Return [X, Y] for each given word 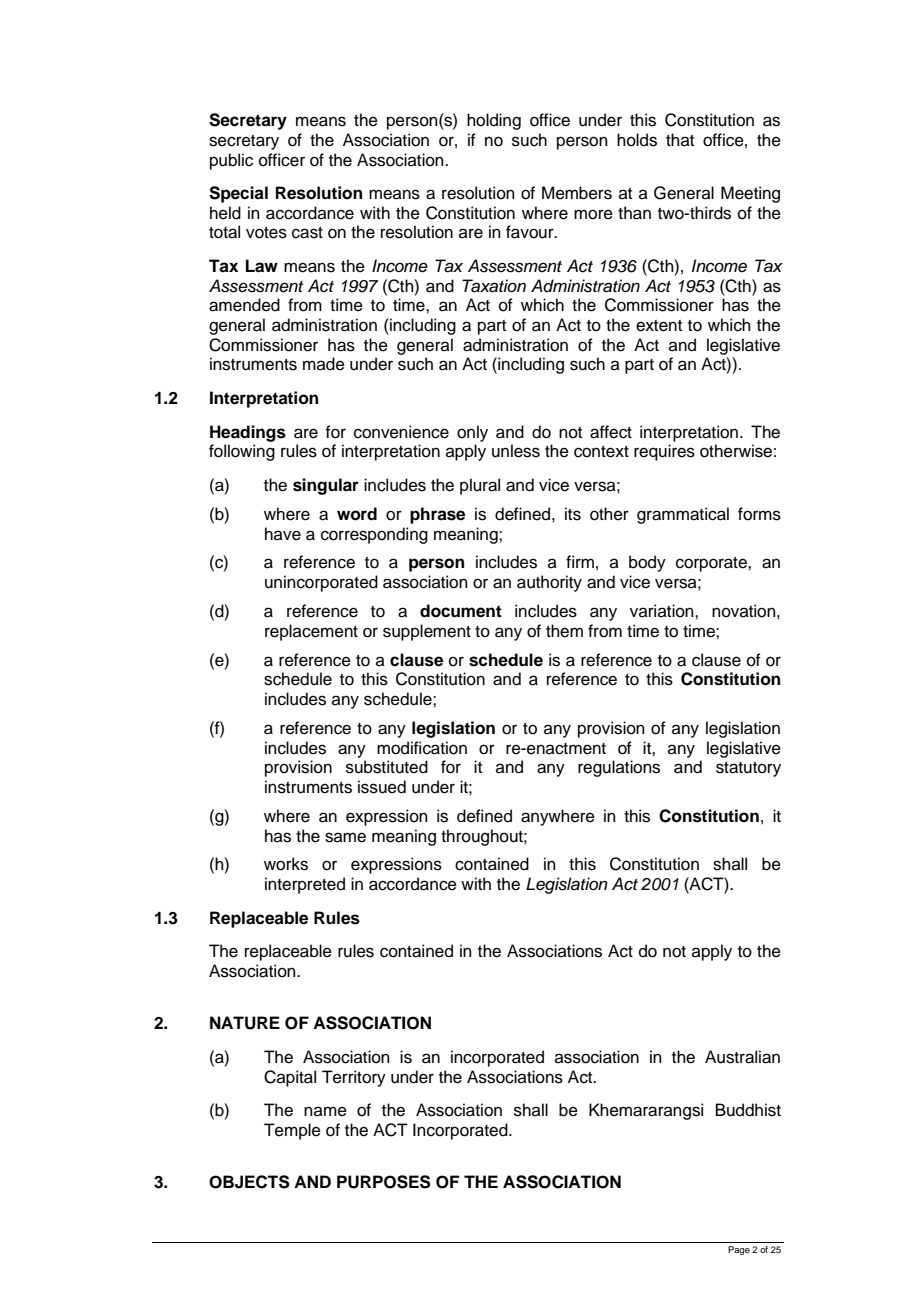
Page [739, 1250]
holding [494, 121]
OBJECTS [249, 1182]
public [231, 161]
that [680, 139]
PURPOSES [384, 1182]
